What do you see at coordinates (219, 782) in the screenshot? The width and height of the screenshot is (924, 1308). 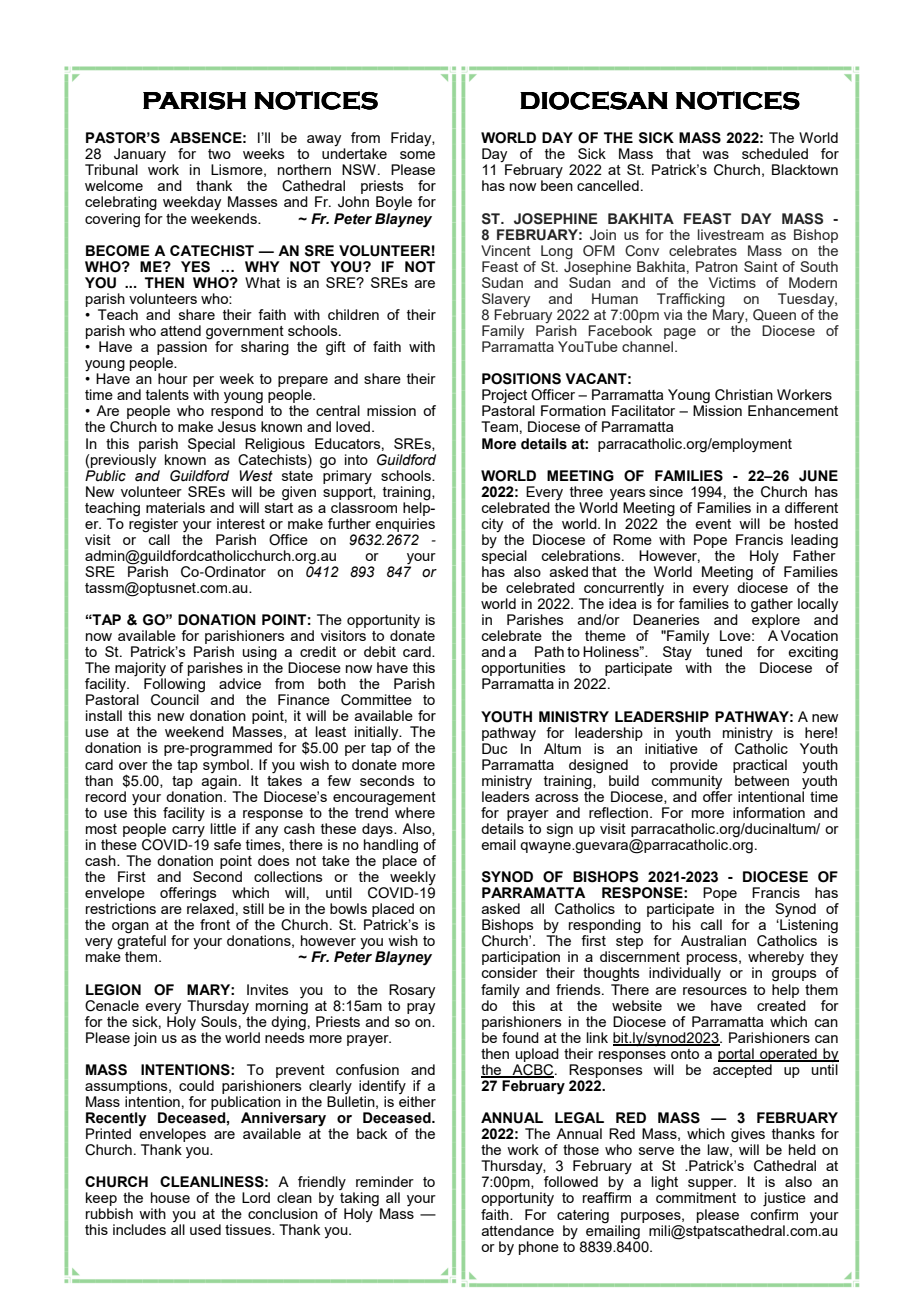 I see `again` at bounding box center [219, 782].
